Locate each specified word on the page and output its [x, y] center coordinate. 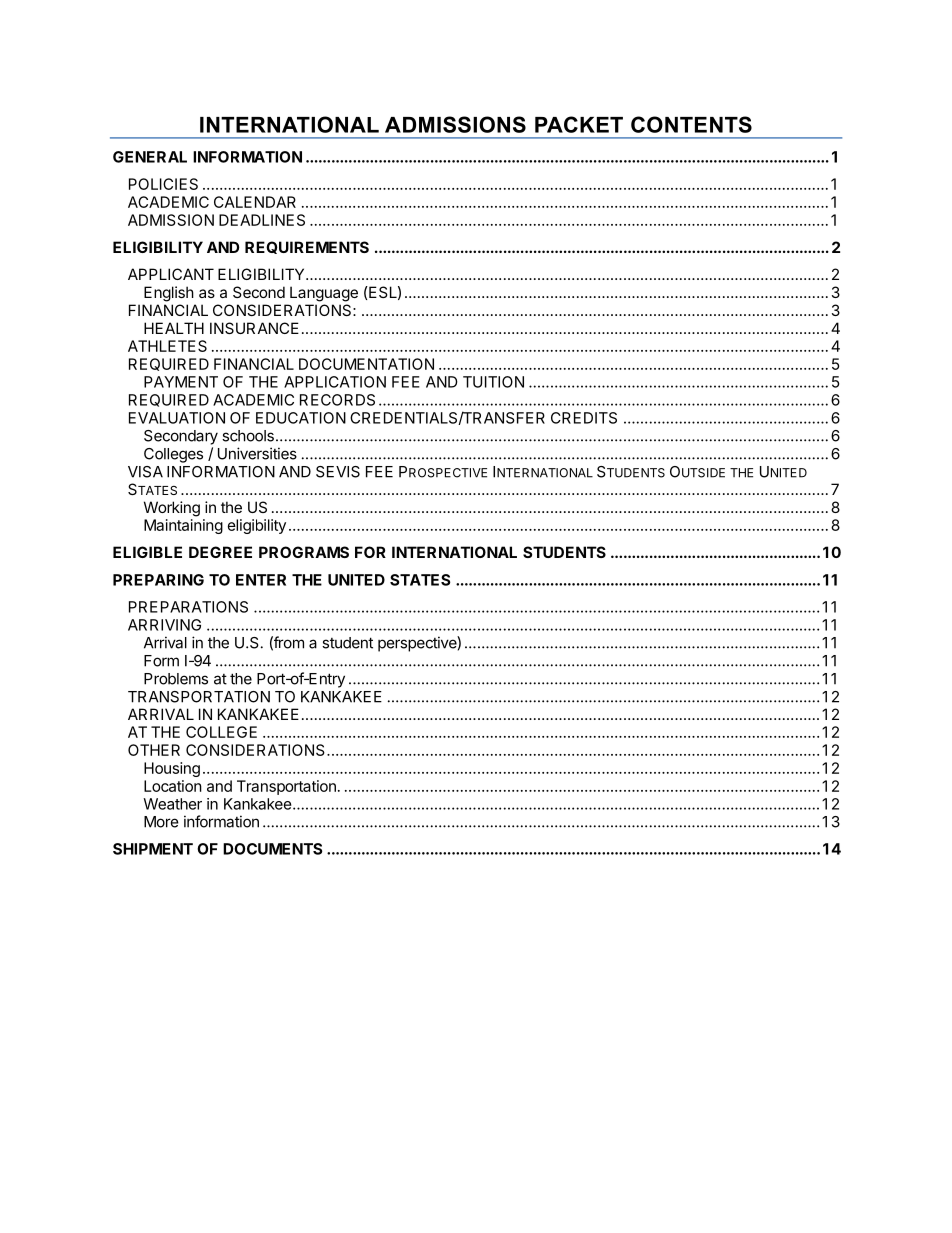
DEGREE [220, 552]
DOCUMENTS [272, 849]
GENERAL [150, 157]
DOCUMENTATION [366, 364]
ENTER [261, 580]
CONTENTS [691, 124]
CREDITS [584, 418]
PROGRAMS [304, 552]
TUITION [493, 382]
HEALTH [174, 328]
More [161, 822]
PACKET [579, 124]
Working [172, 509]
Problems [176, 679]
